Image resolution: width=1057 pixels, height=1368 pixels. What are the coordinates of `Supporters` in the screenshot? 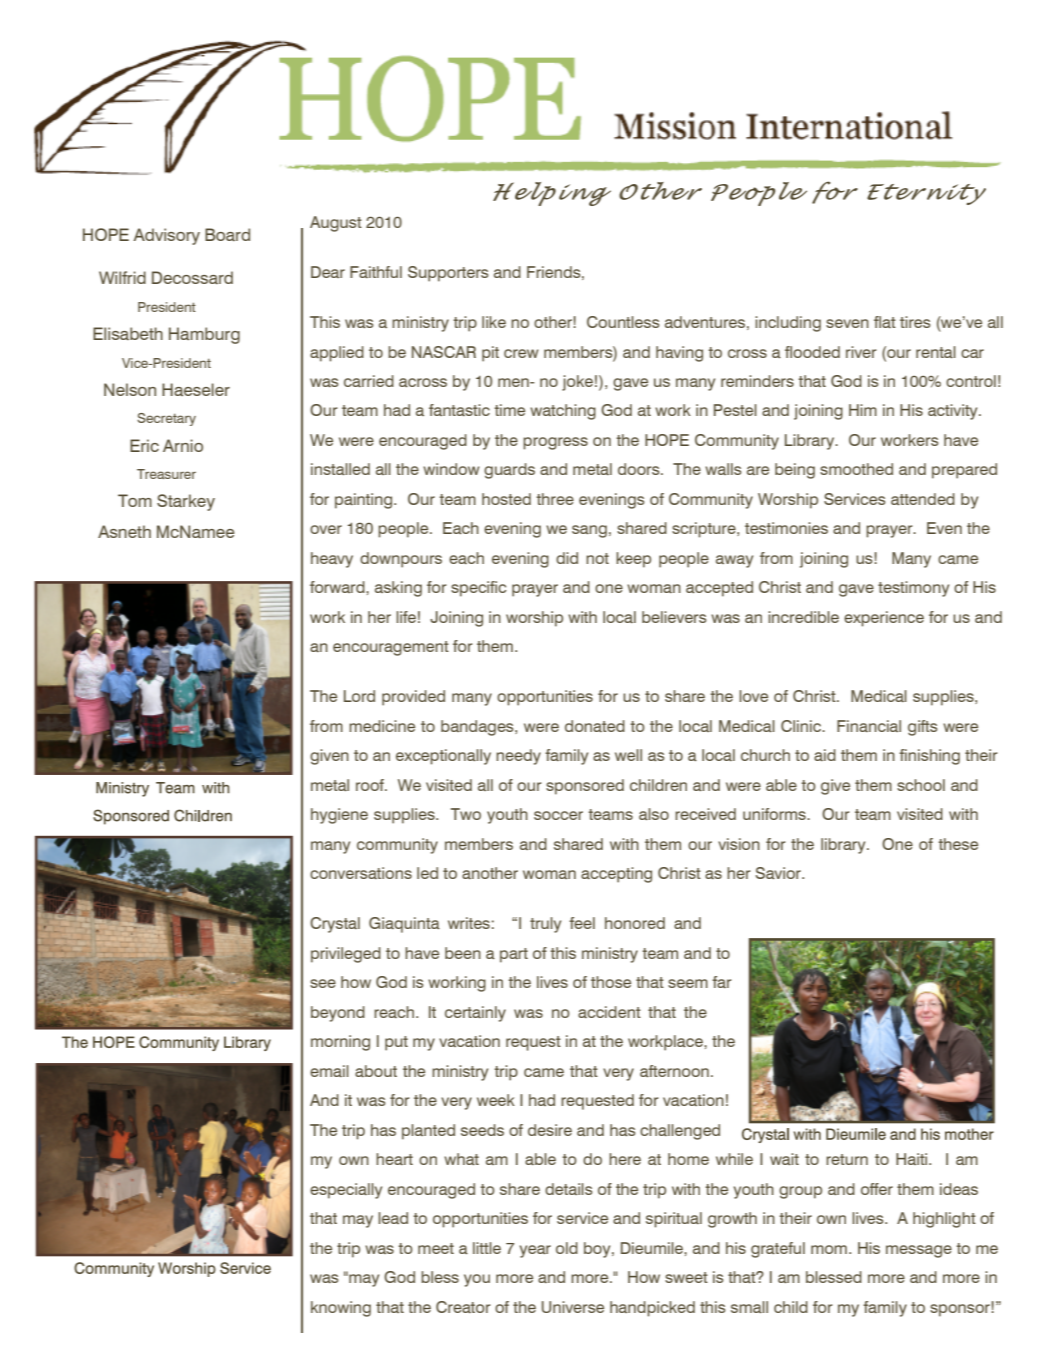 It's located at (448, 274).
